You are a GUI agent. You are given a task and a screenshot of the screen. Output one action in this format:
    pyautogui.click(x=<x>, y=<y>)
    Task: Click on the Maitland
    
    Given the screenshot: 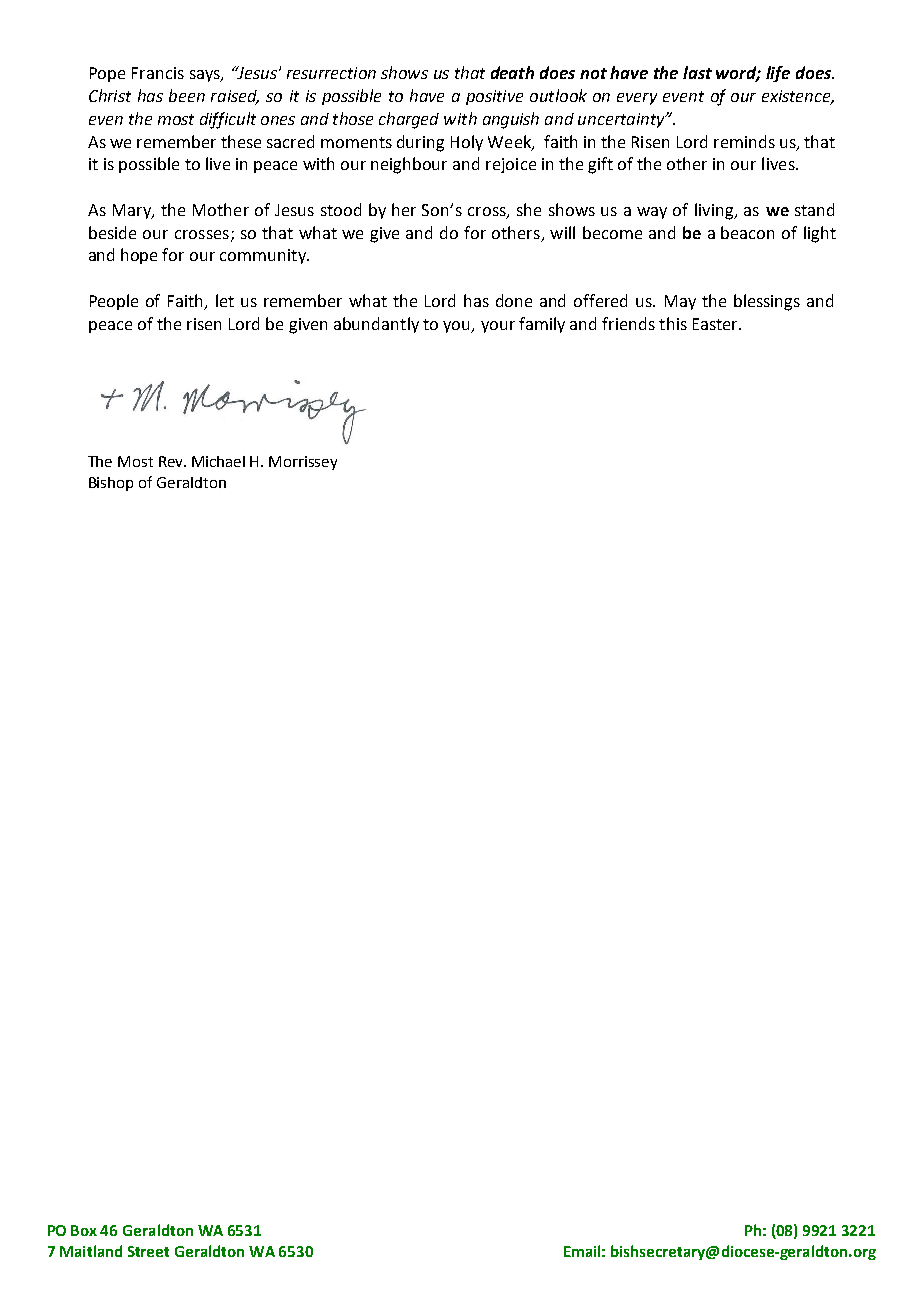 What is the action you would take?
    pyautogui.click(x=91, y=1251)
